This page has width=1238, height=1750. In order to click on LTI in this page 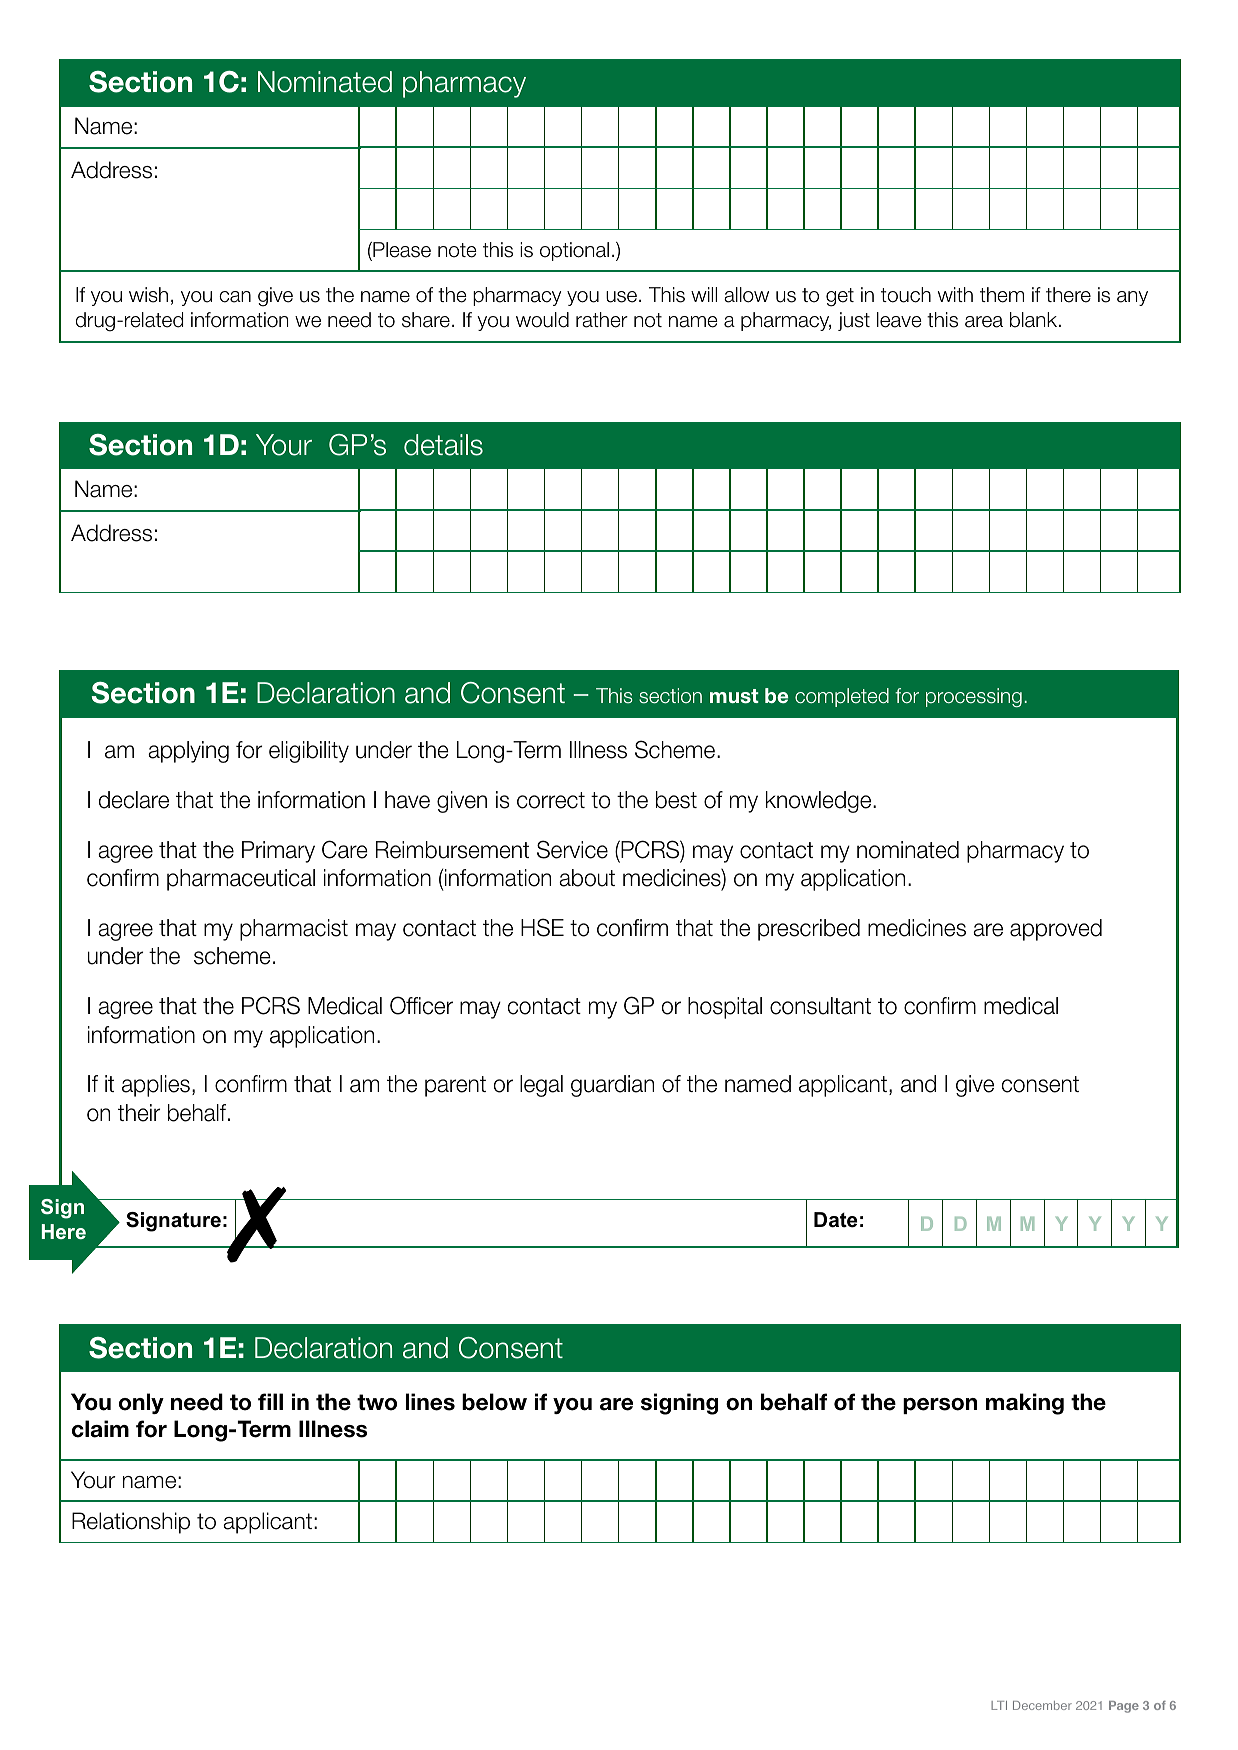, I will do `click(999, 1705)`.
